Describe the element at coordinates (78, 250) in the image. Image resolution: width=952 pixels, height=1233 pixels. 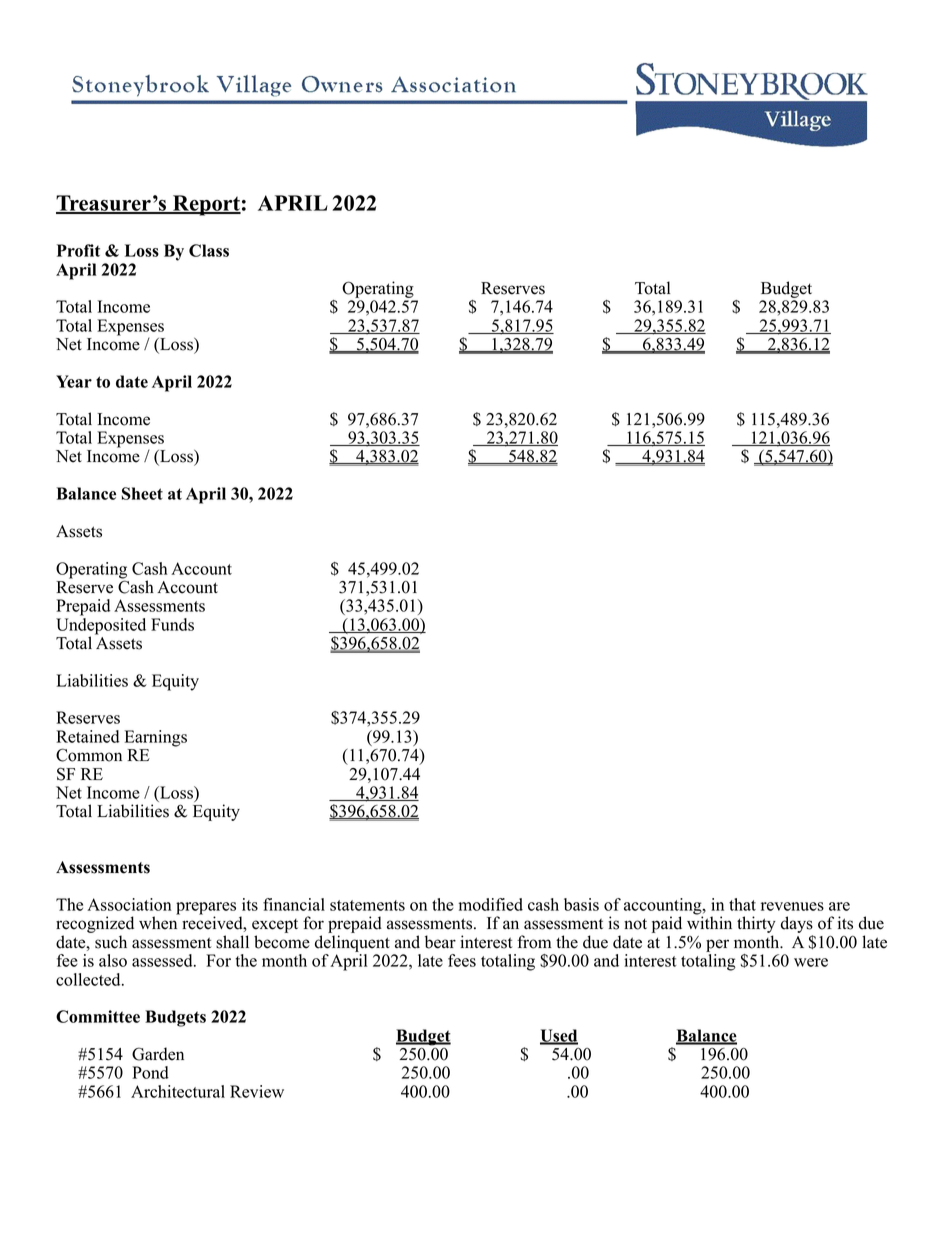
I see `Profit` at that location.
